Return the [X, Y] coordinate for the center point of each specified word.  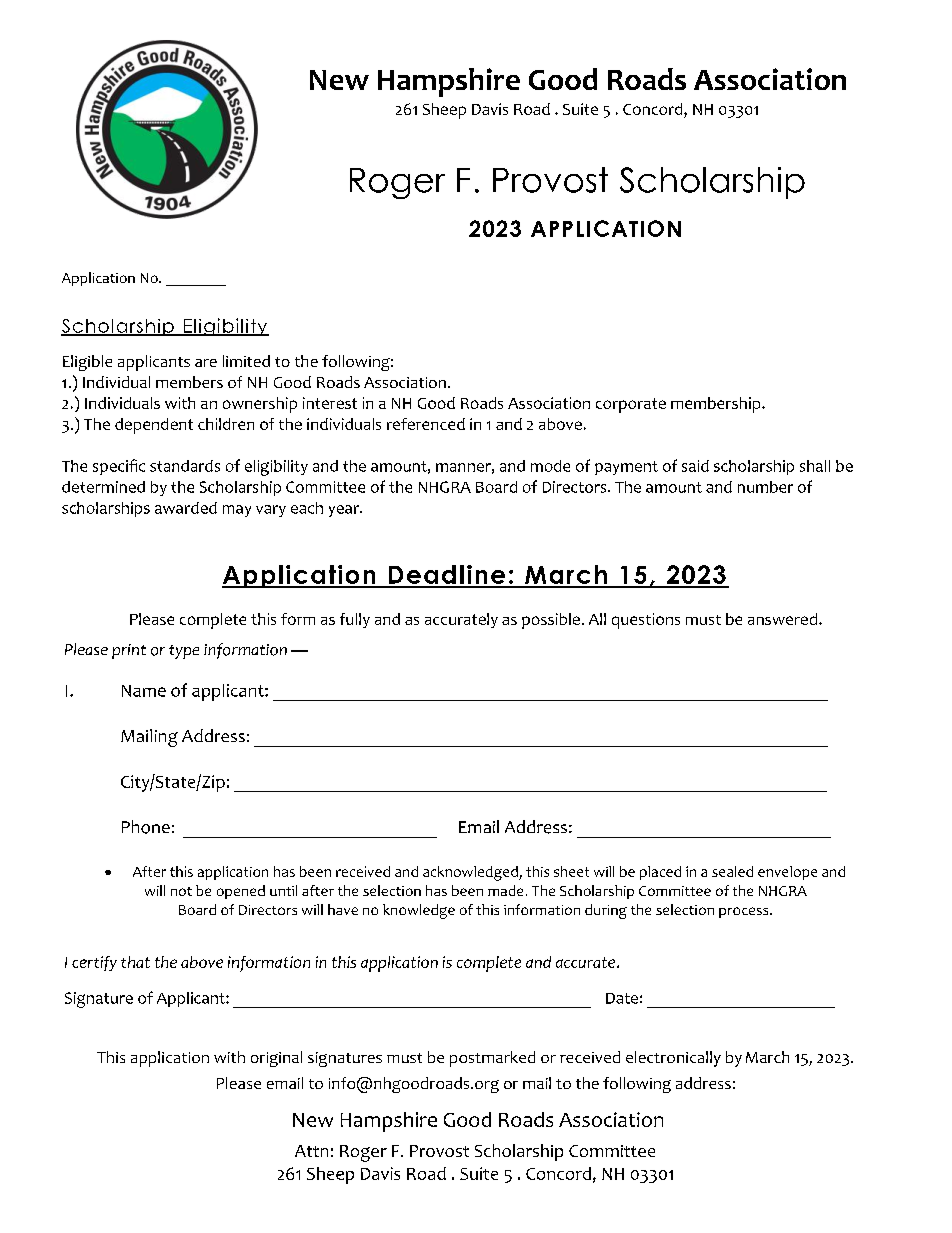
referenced [426, 424]
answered [782, 619]
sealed [732, 871]
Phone [146, 827]
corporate [631, 405]
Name [144, 691]
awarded [186, 508]
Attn [311, 1151]
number [765, 487]
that [135, 962]
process [745, 912]
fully [355, 620]
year [345, 511]
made [505, 890]
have [343, 909]
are [206, 363]
